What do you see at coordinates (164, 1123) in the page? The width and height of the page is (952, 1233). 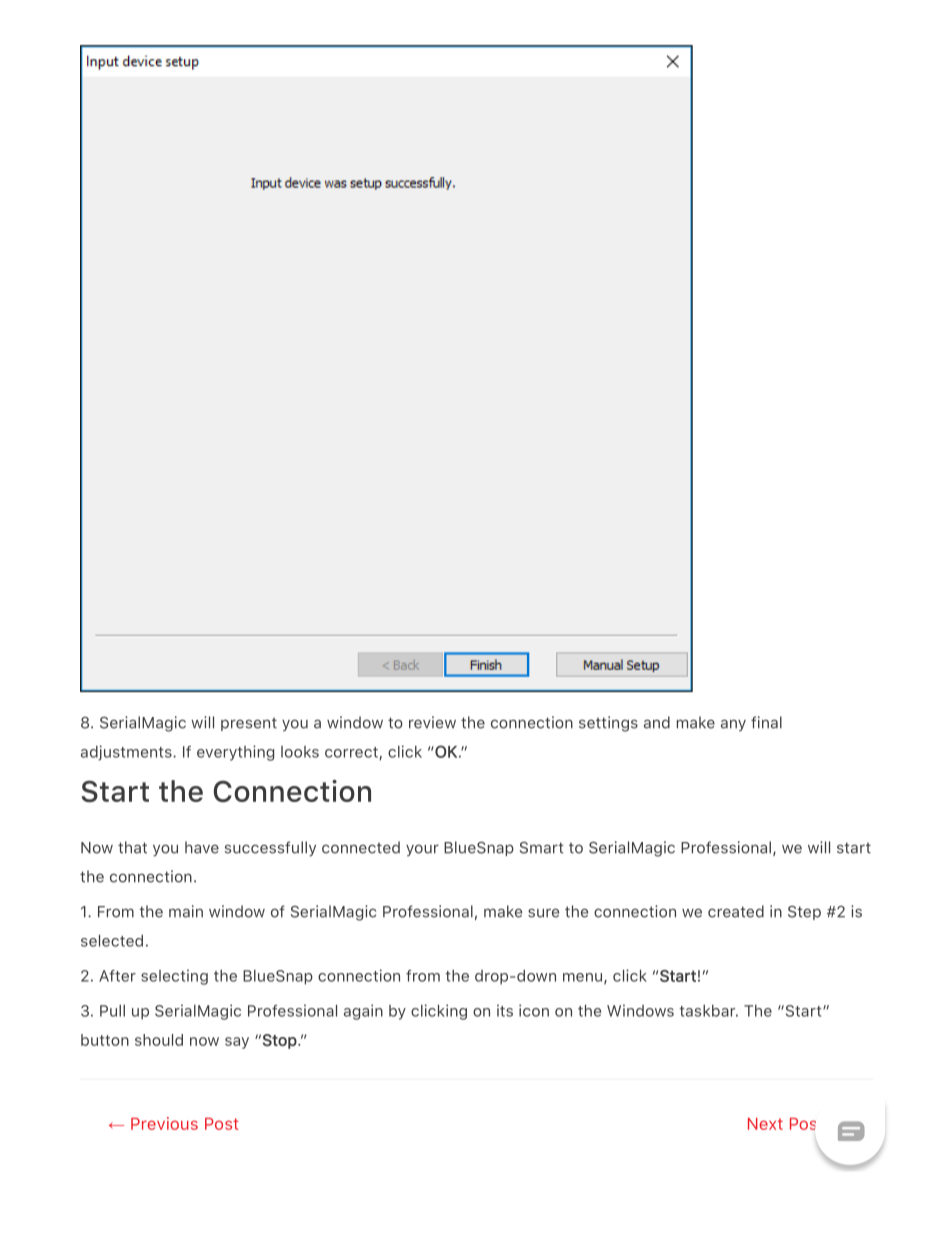 I see `Previous` at bounding box center [164, 1123].
